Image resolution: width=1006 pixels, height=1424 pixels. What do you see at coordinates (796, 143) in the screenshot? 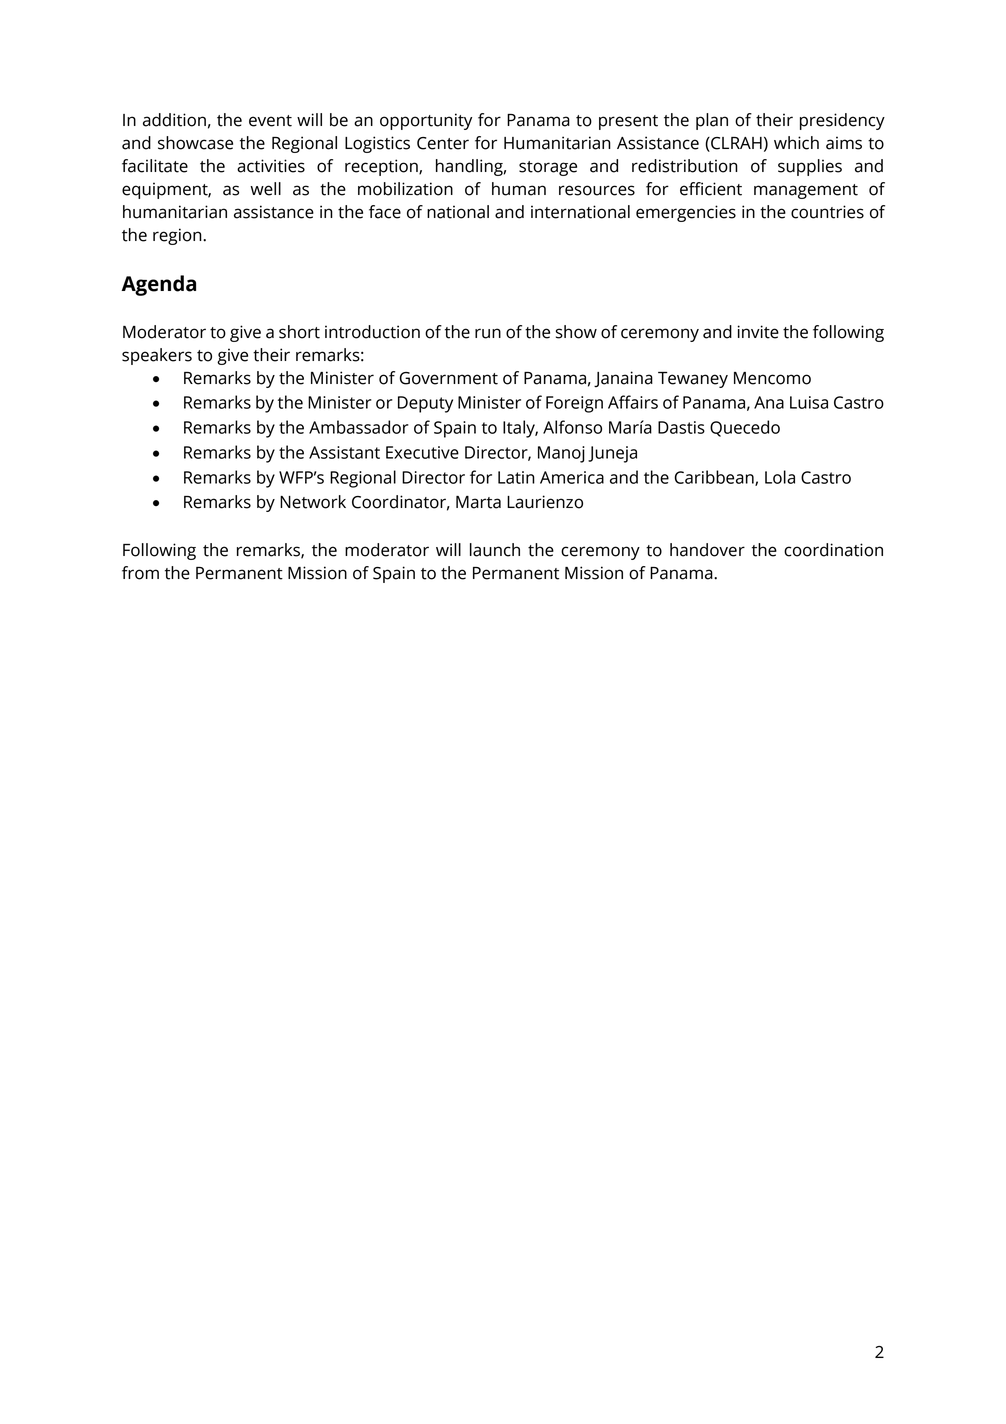
I see `which` at bounding box center [796, 143].
